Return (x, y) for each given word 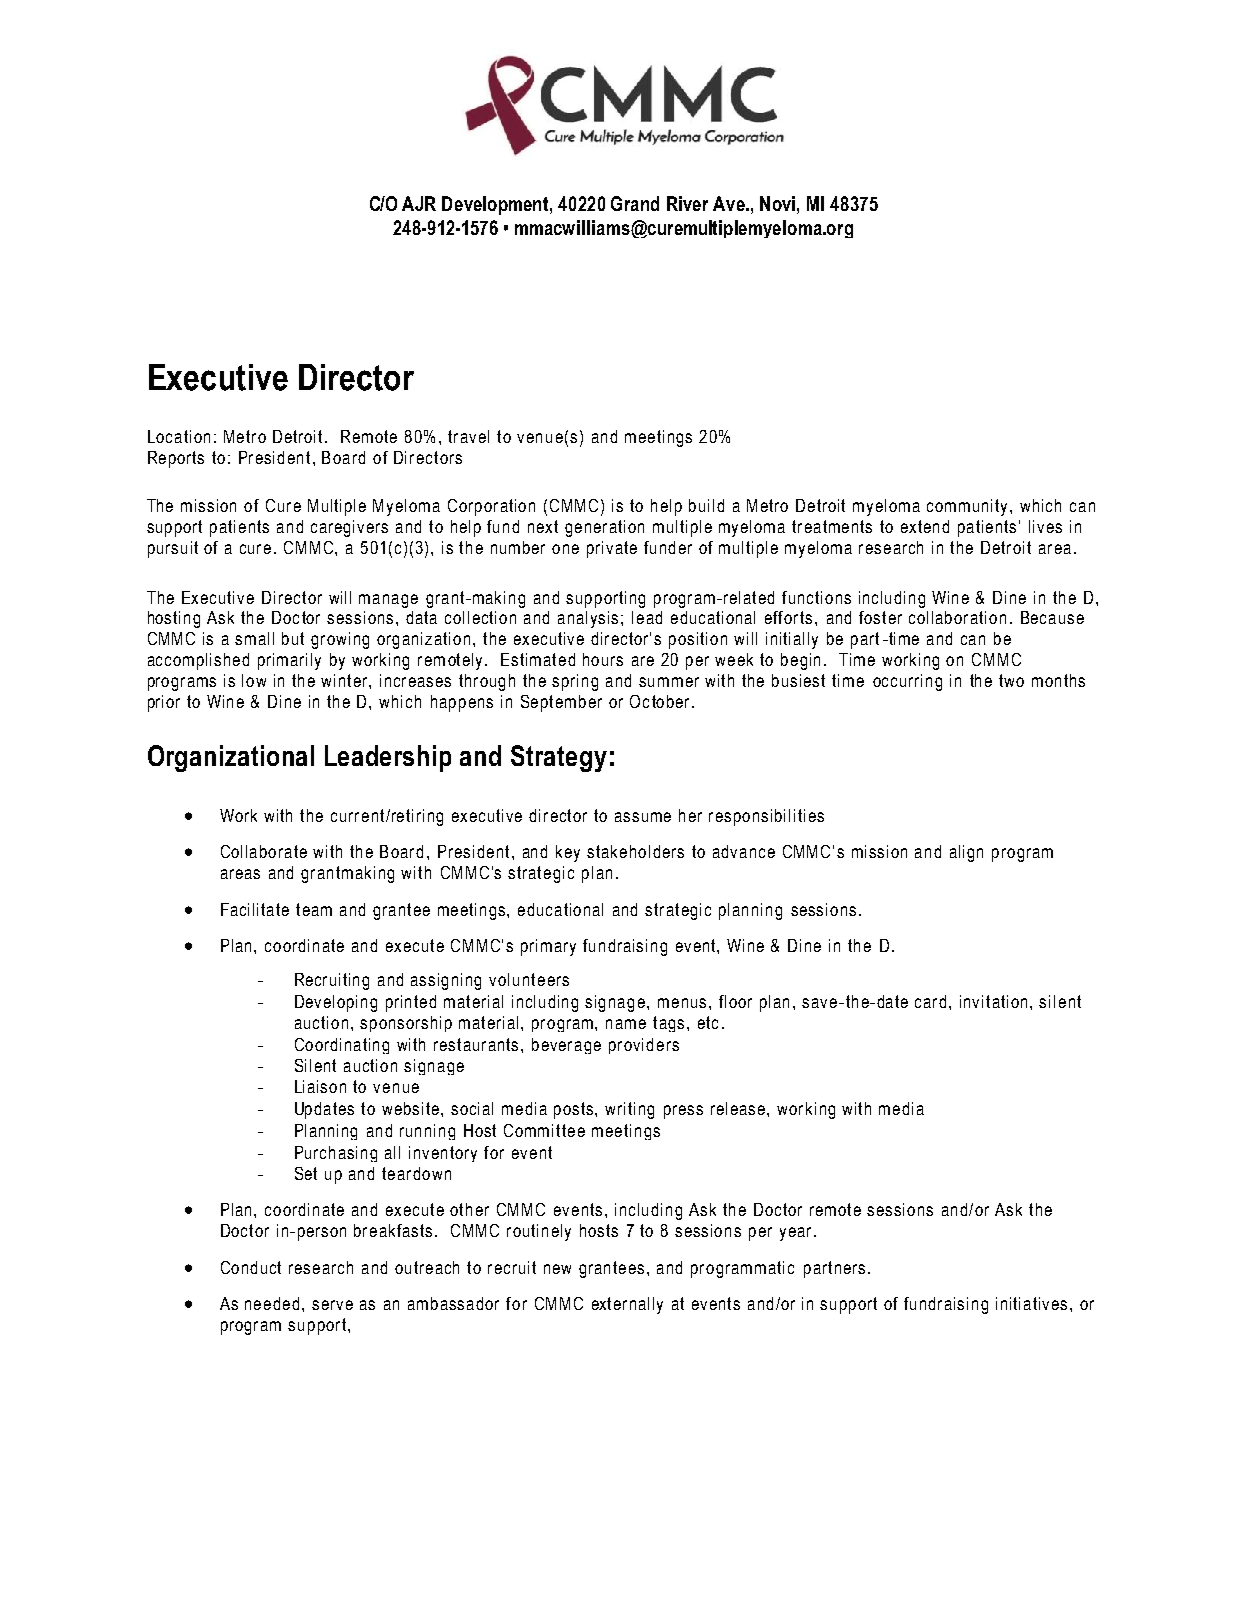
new (557, 1269)
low (254, 680)
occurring (907, 682)
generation (604, 528)
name (626, 1024)
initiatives (1033, 1303)
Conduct (251, 1267)
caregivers (349, 528)
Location (179, 436)
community (969, 507)
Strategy (559, 758)
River (687, 203)
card (932, 1001)
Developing (336, 1003)
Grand (635, 203)
